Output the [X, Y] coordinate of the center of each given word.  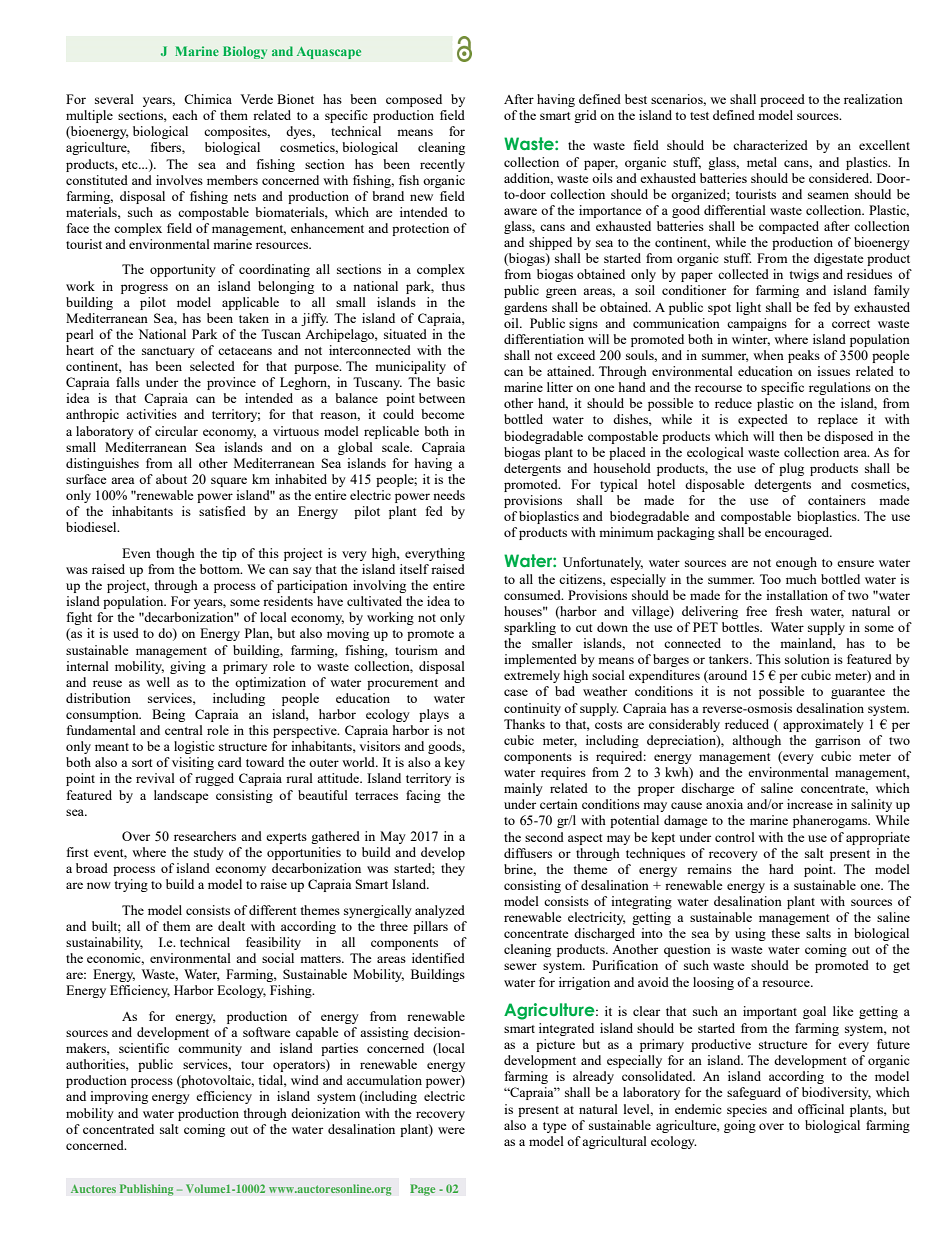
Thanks [524, 724]
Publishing [147, 1190]
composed [414, 100]
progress [144, 289]
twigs [804, 275]
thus [453, 286]
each [185, 115]
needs [449, 495]
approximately [823, 725]
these [785, 933]
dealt [231, 926]
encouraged [798, 533]
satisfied [222, 511]
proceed [782, 100]
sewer [520, 966]
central [184, 730]
